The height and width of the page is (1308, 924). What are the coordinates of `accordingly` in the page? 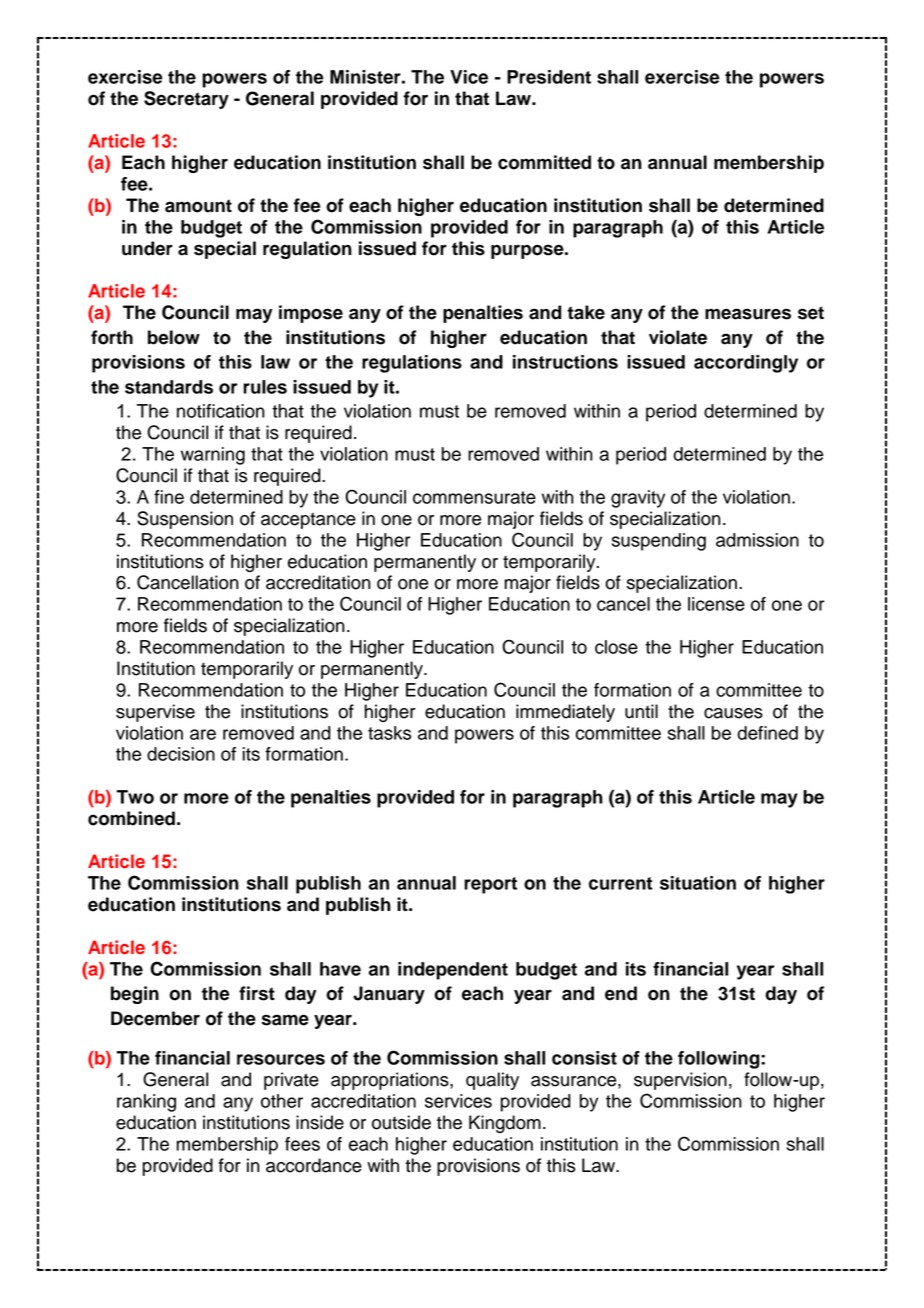 It's located at (746, 364).
